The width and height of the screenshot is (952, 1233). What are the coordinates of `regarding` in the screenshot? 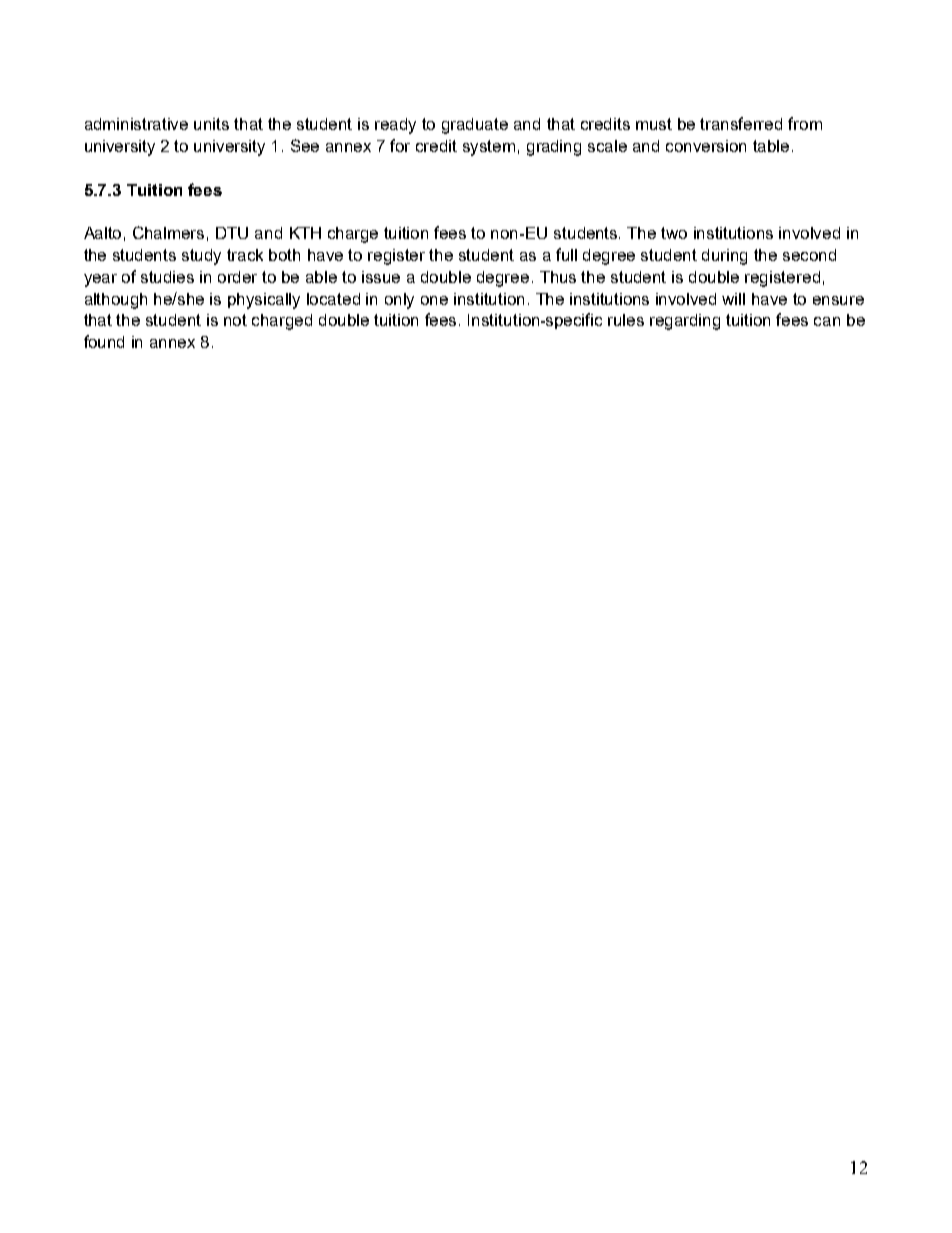 It's located at (685, 322).
